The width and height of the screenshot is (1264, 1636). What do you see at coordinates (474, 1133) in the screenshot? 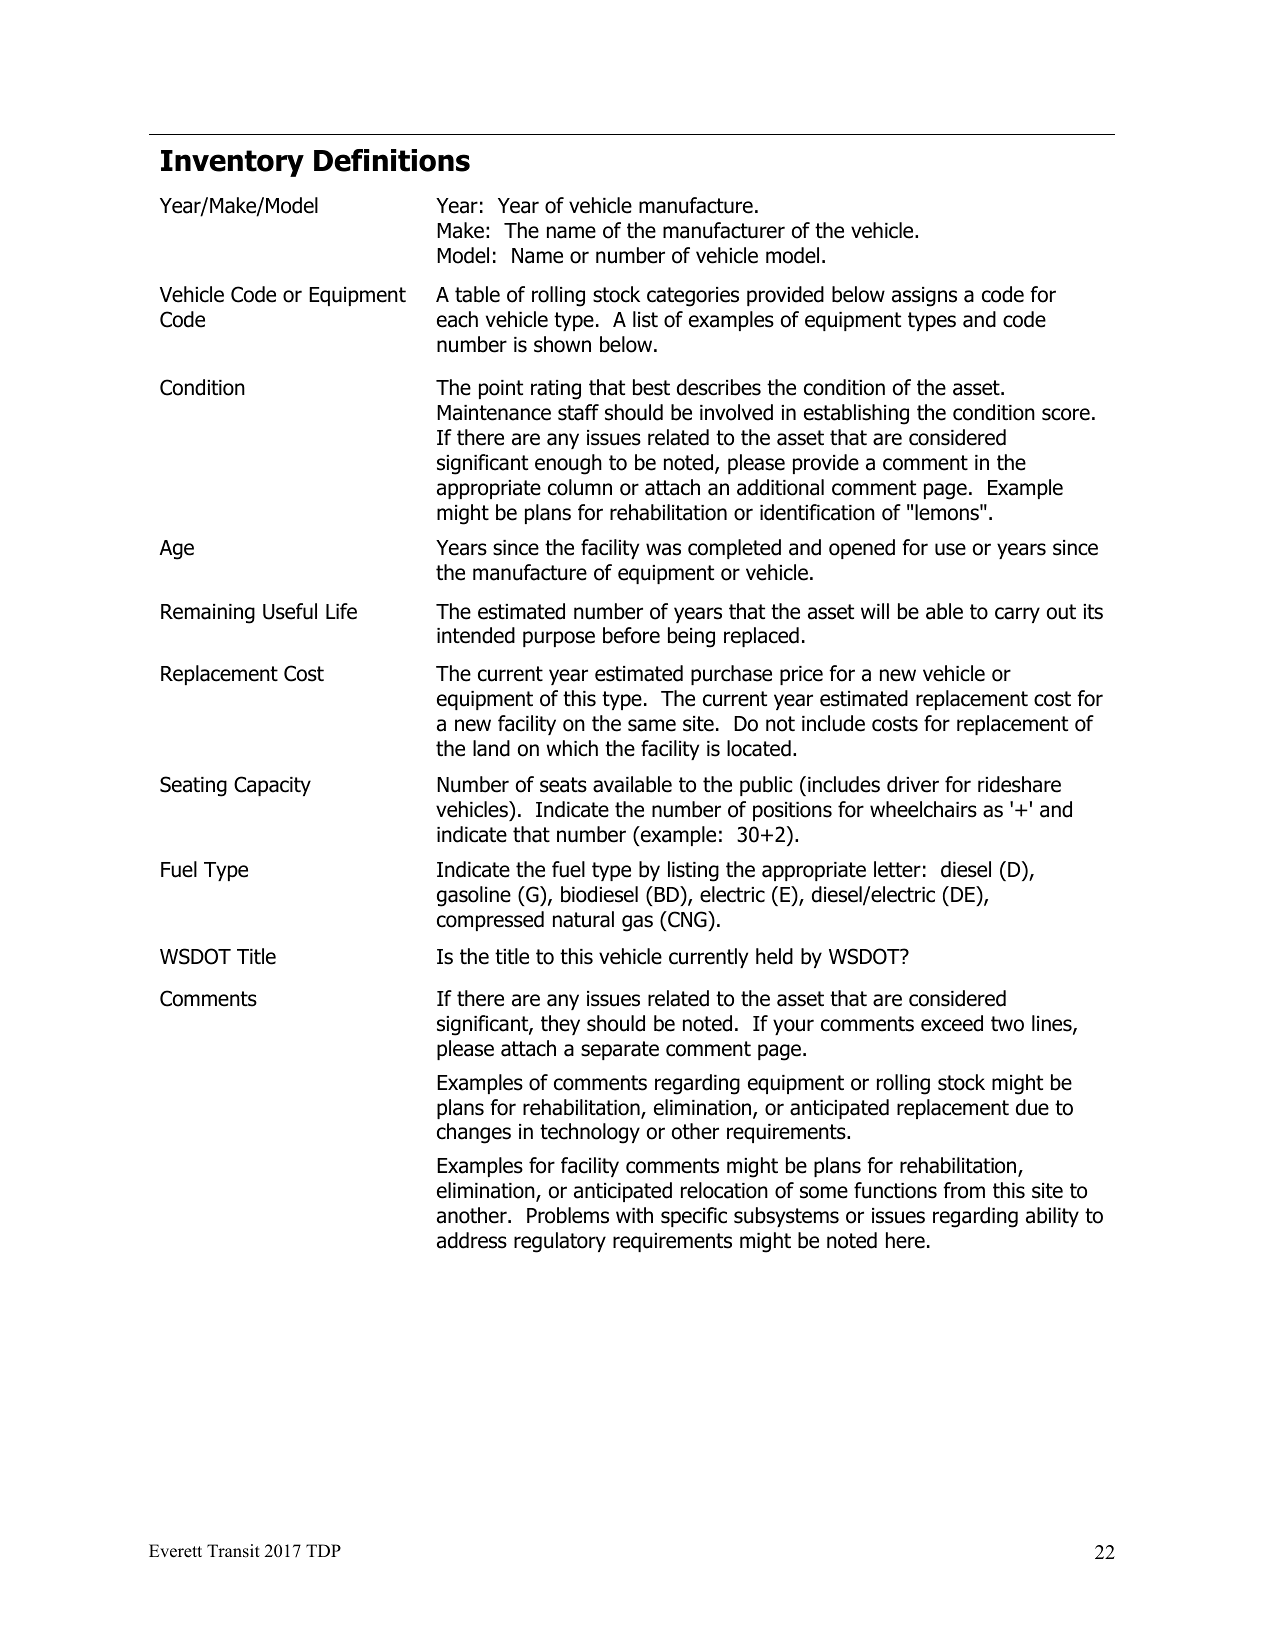
I see `changes` at bounding box center [474, 1133].
